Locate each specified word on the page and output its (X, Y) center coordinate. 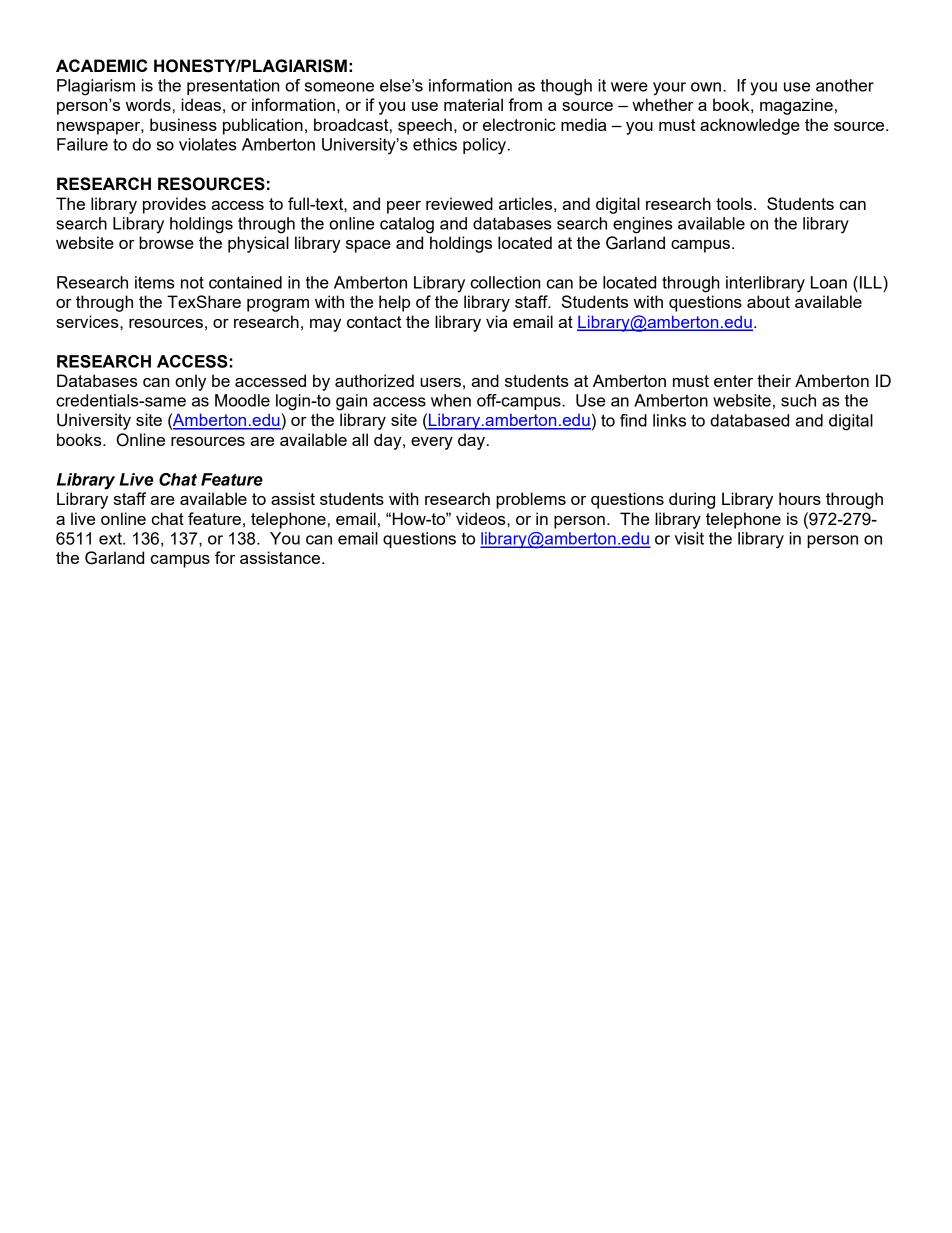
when (451, 400)
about (768, 301)
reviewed (459, 203)
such (798, 400)
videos (482, 518)
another (845, 85)
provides (174, 205)
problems (531, 500)
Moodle (242, 400)
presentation (233, 87)
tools (734, 203)
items (155, 282)
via (496, 321)
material (473, 104)
